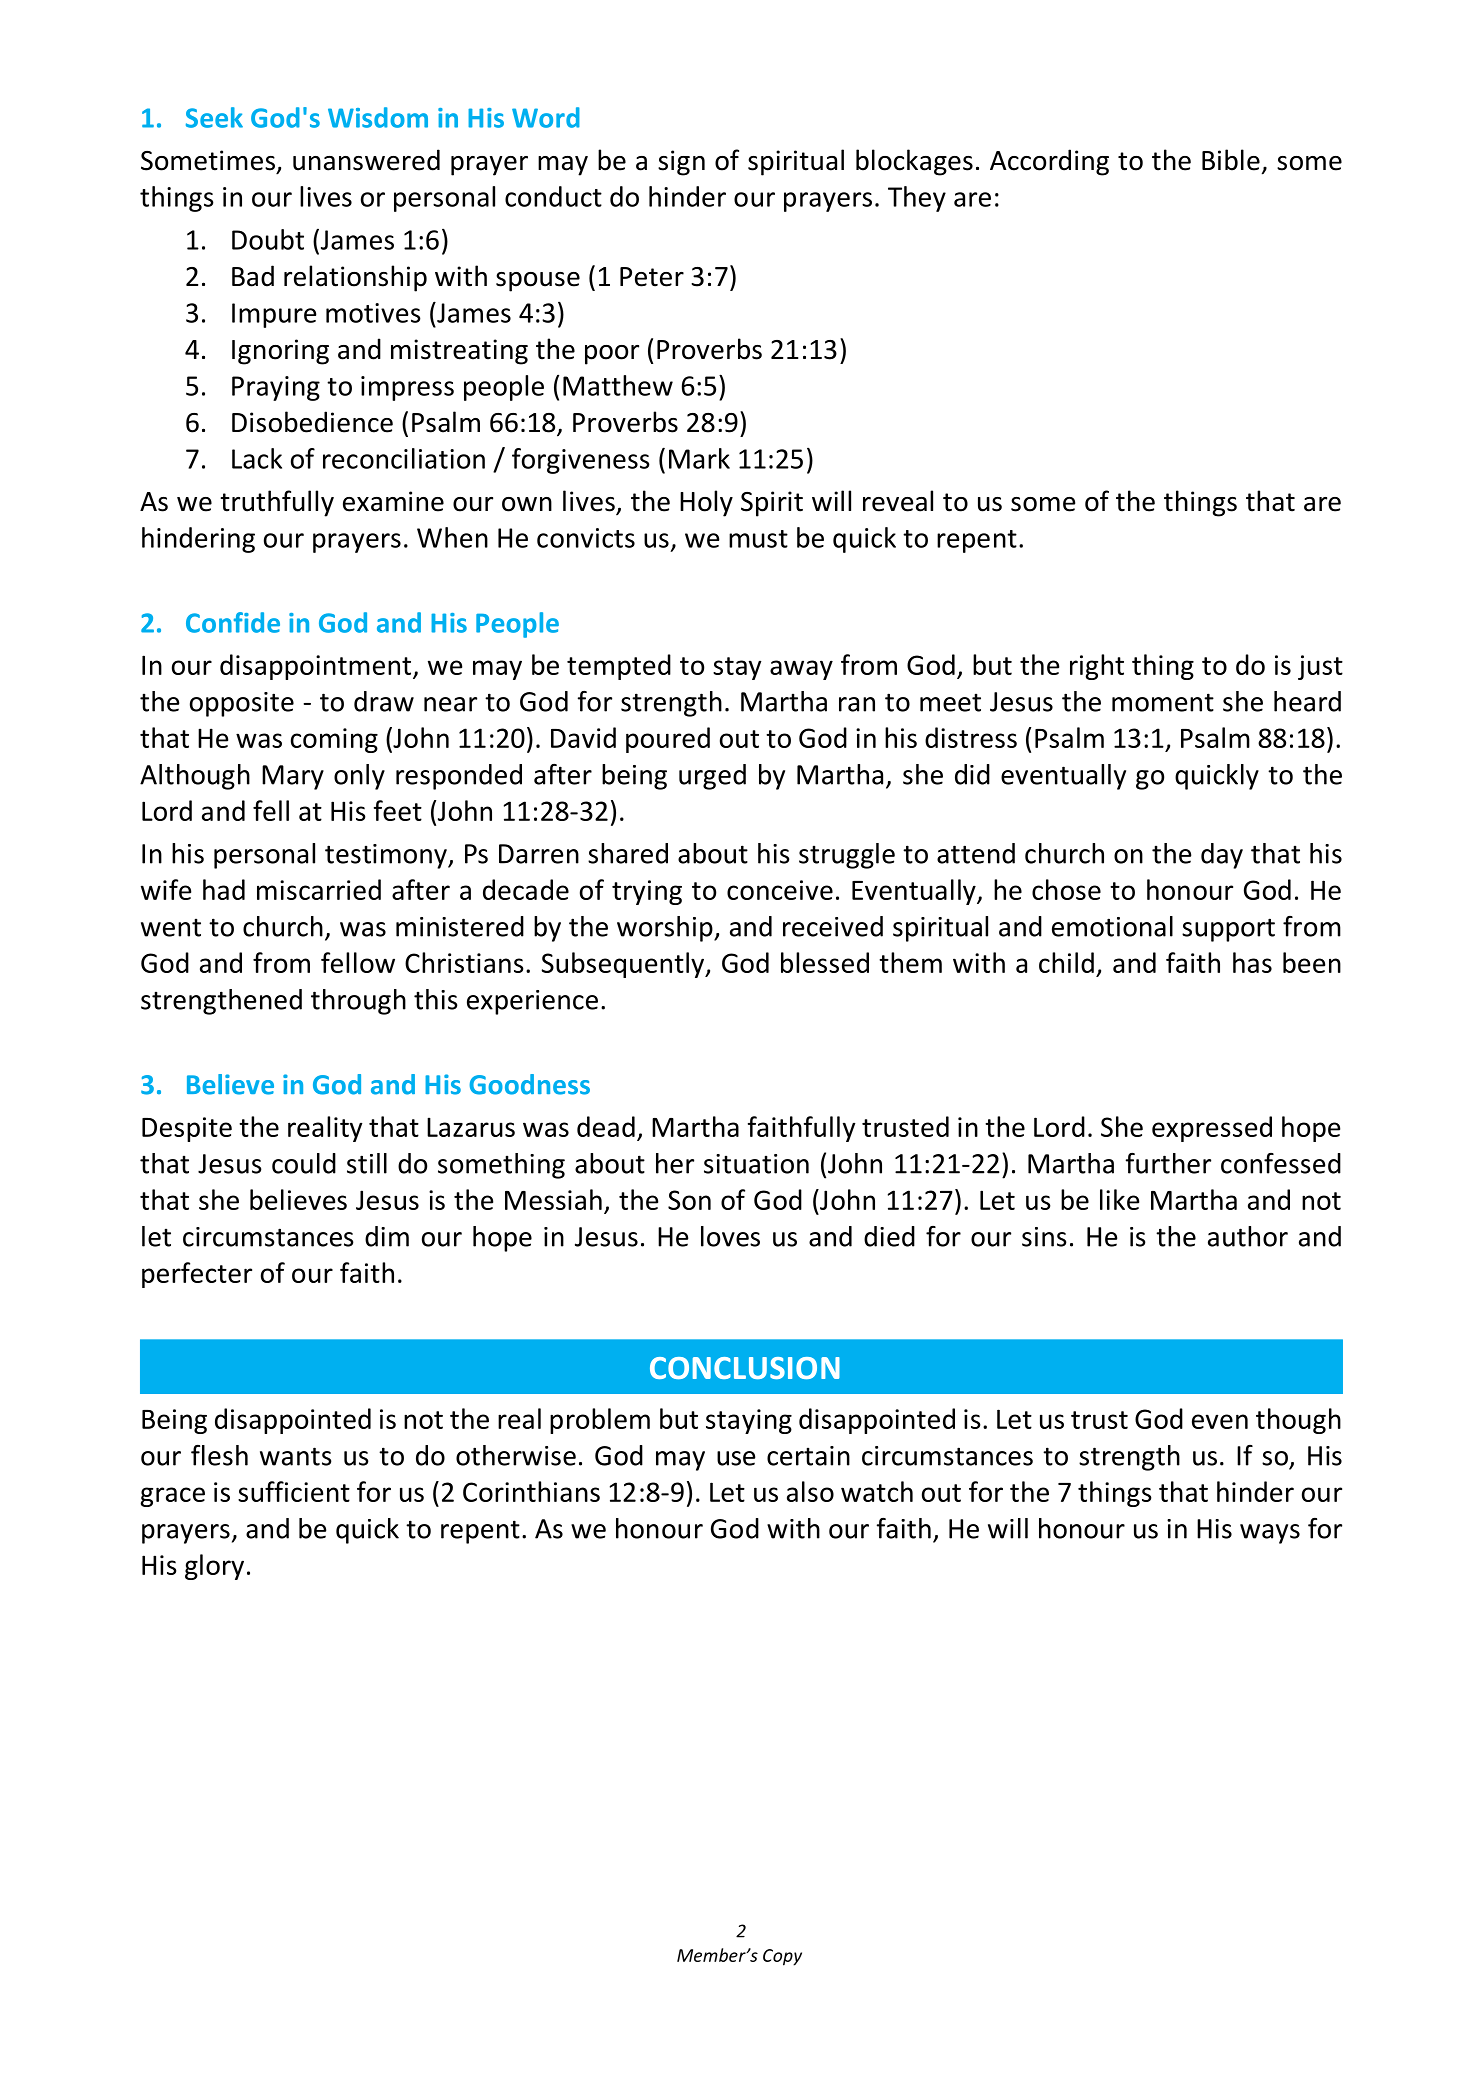  Describe the element at coordinates (782, 1957) in the screenshot. I see `Copy` at that location.
